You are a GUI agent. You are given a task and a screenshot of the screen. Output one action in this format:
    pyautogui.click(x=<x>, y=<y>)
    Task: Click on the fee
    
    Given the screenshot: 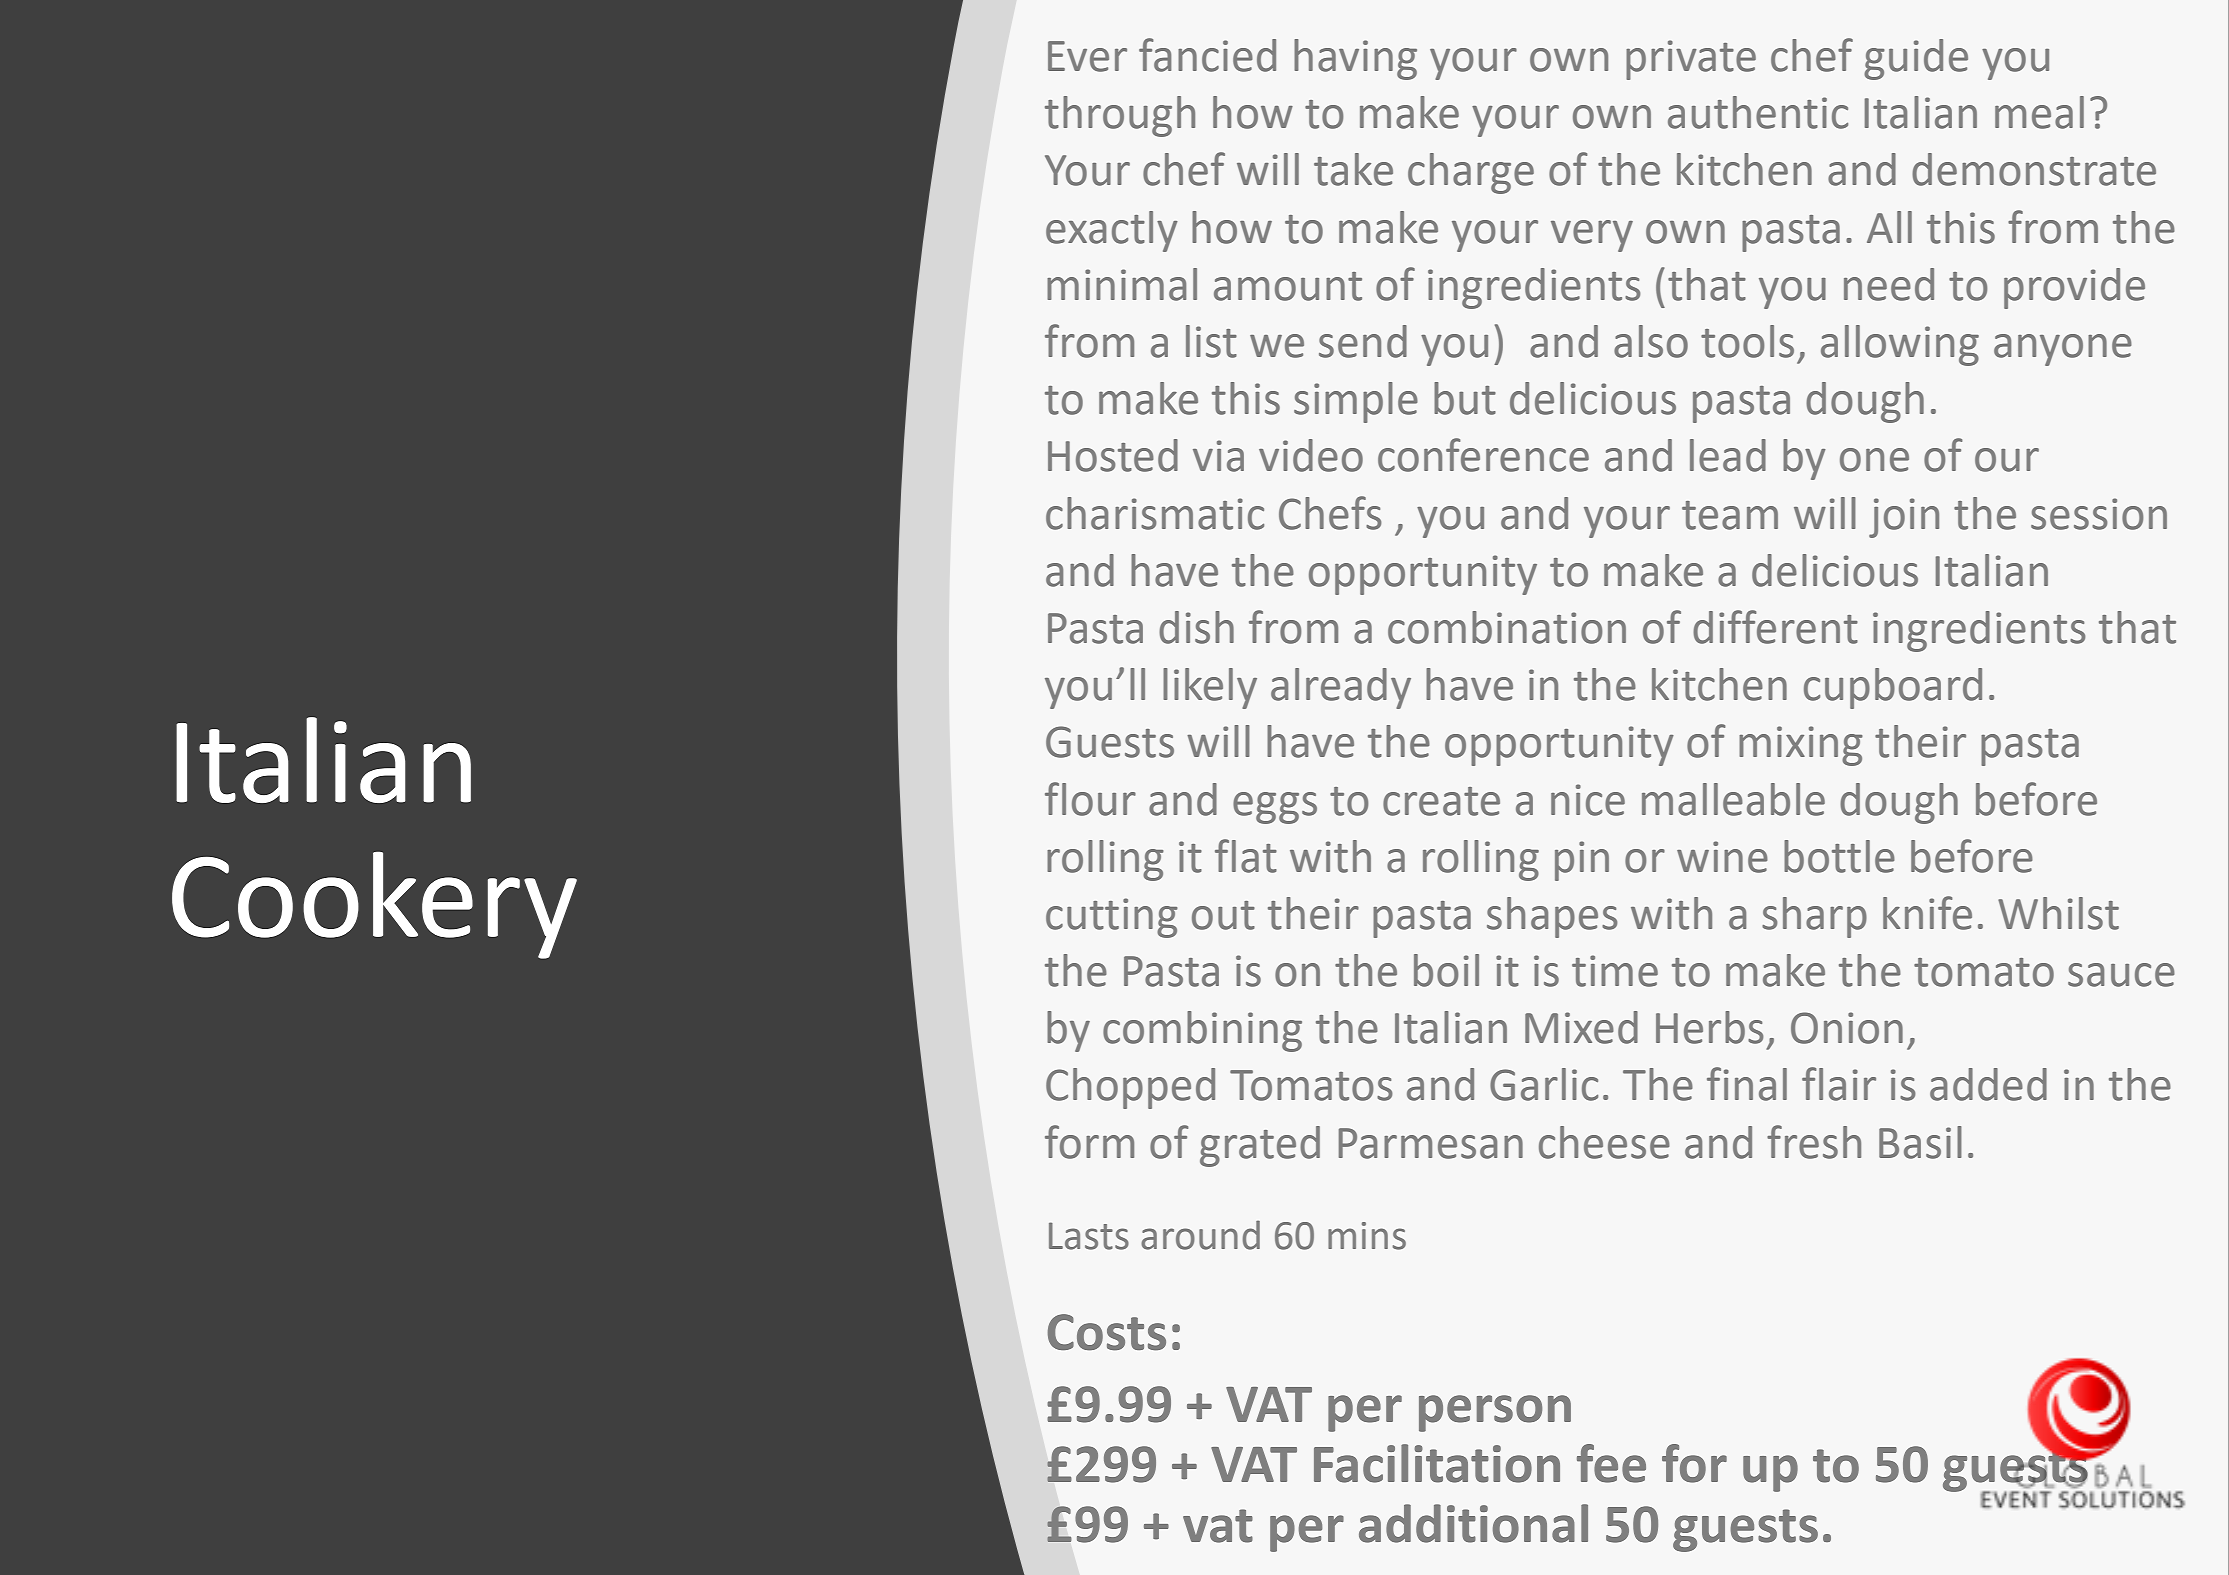 What is the action you would take?
    pyautogui.click(x=1611, y=1463)
